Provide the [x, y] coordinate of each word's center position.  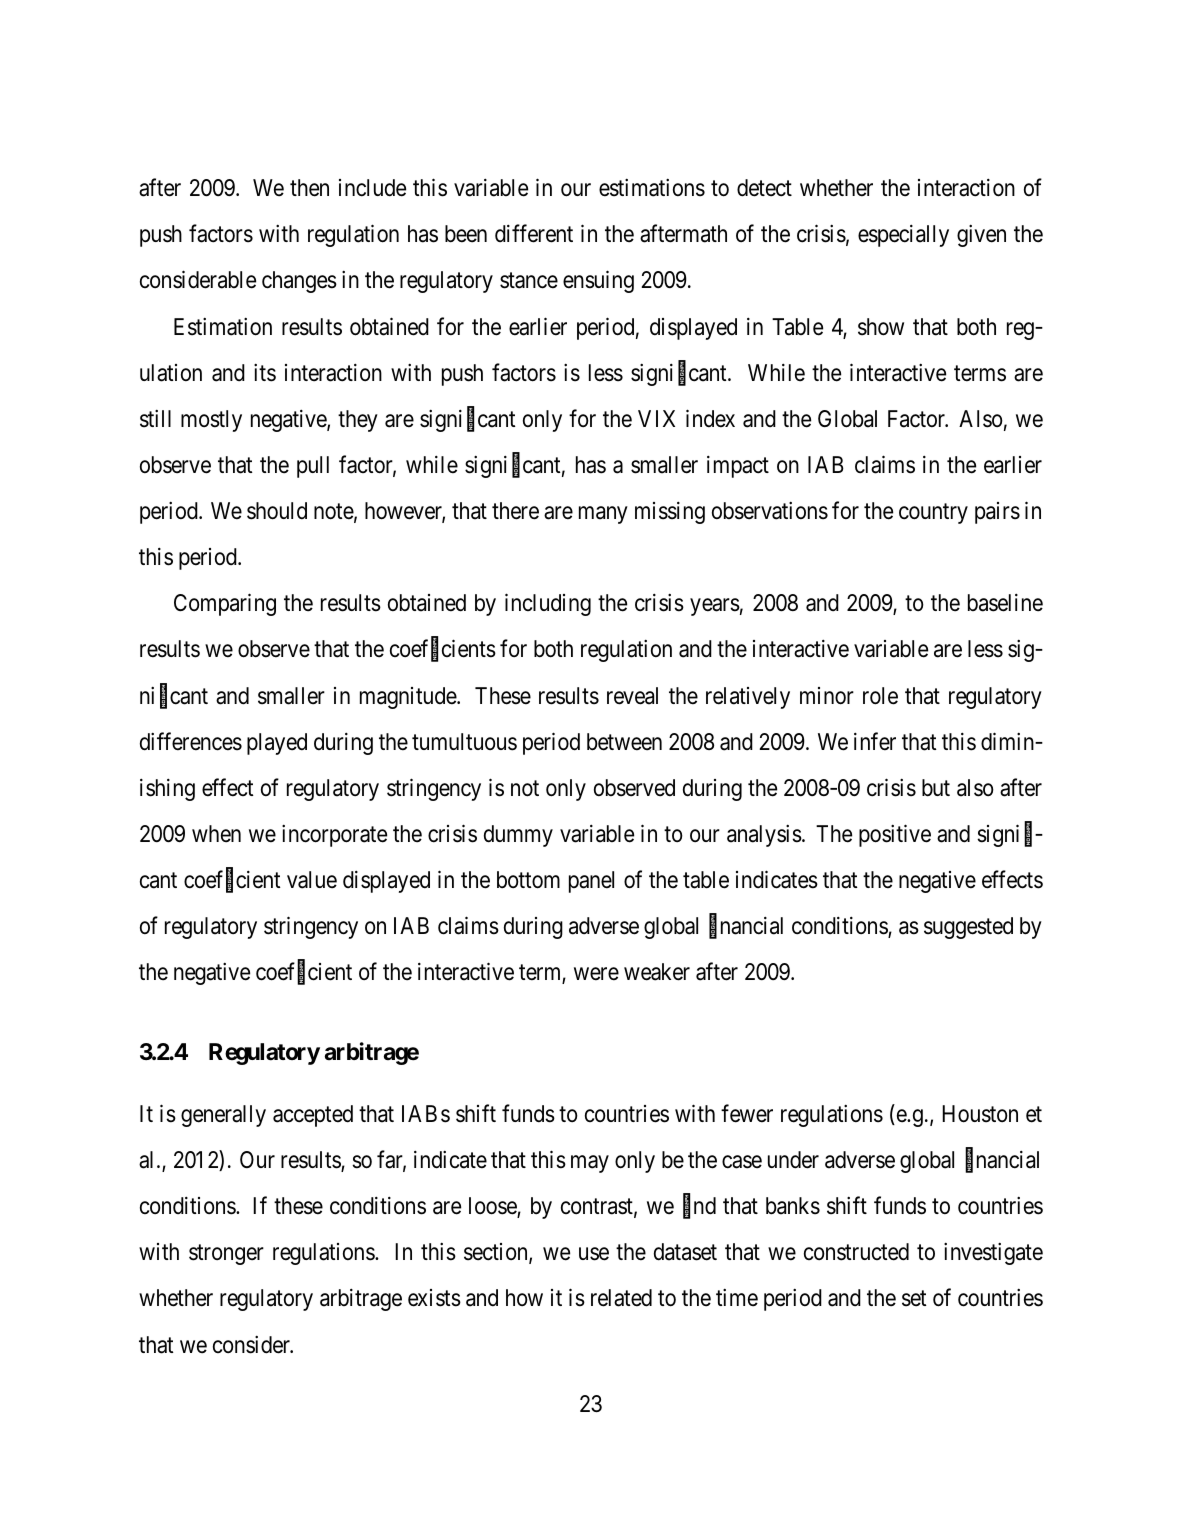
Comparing [225, 605]
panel [591, 882]
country [933, 514]
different [534, 234]
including [548, 605]
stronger [226, 1255]
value [312, 880]
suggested [968, 928]
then [309, 188]
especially [903, 236]
